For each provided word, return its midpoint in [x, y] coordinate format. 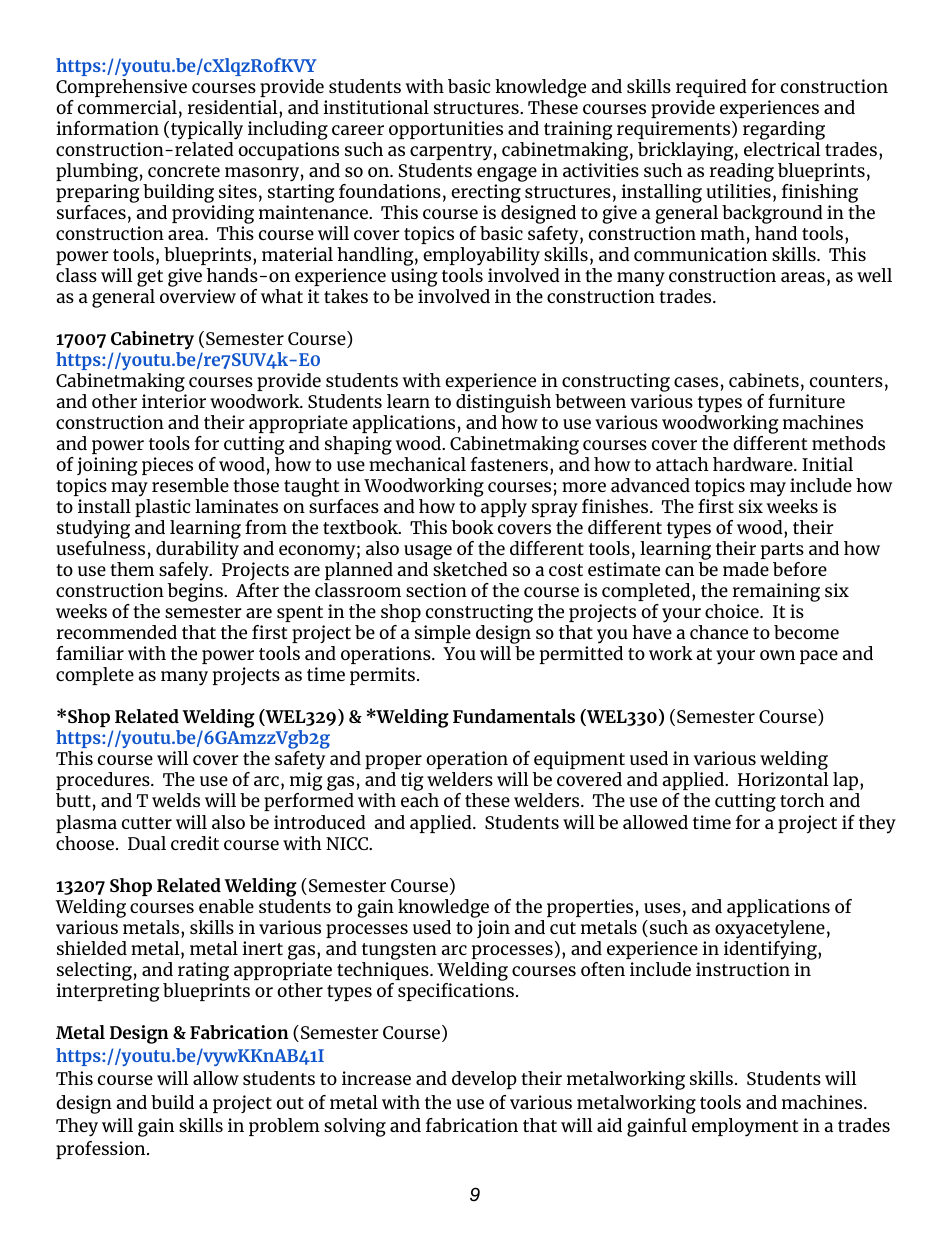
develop [484, 1080]
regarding [784, 132]
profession [102, 1150]
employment [745, 1127]
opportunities [446, 130]
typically [207, 130]
